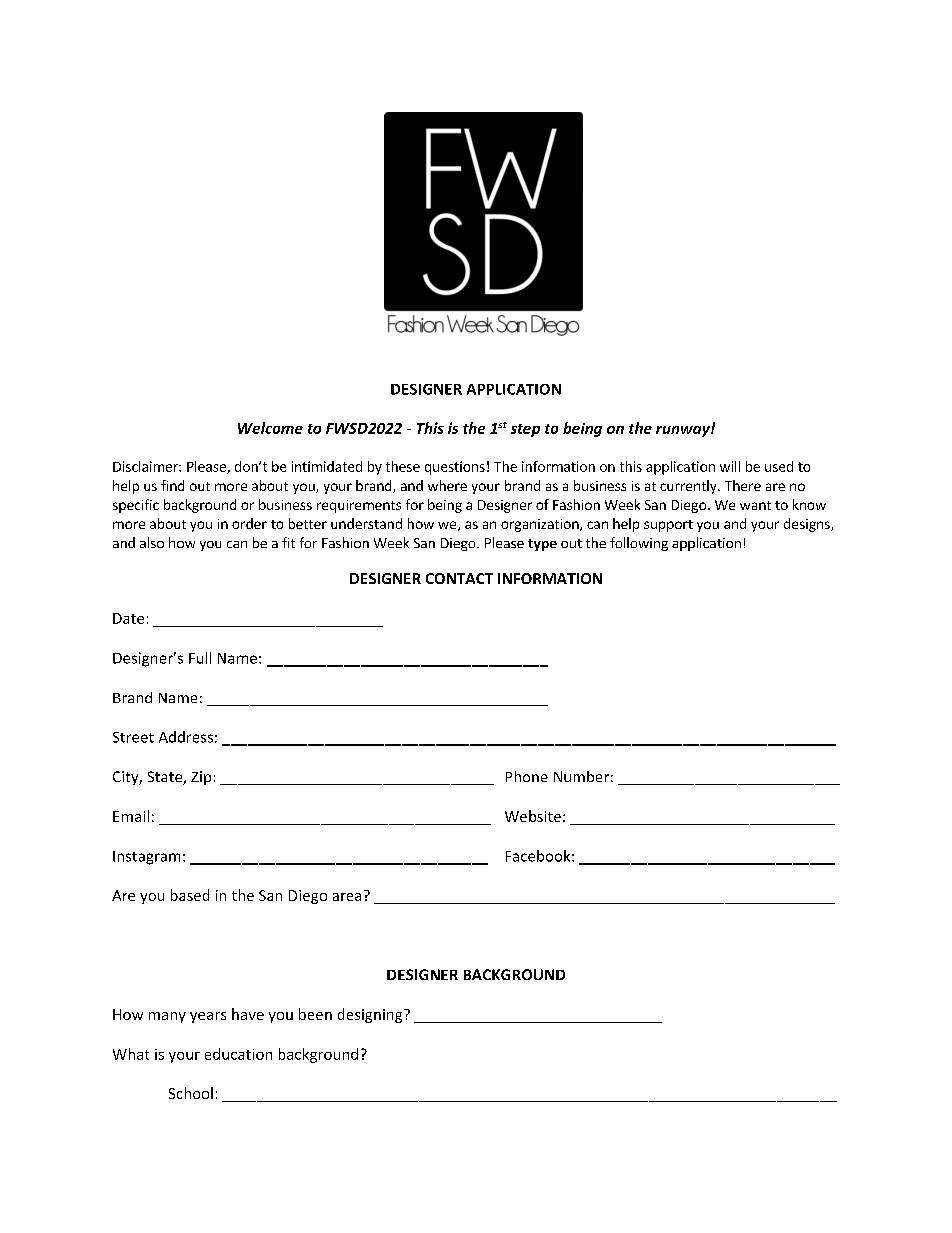 The height and width of the screenshot is (1233, 952). Describe the element at coordinates (191, 1093) in the screenshot. I see `School` at that location.
